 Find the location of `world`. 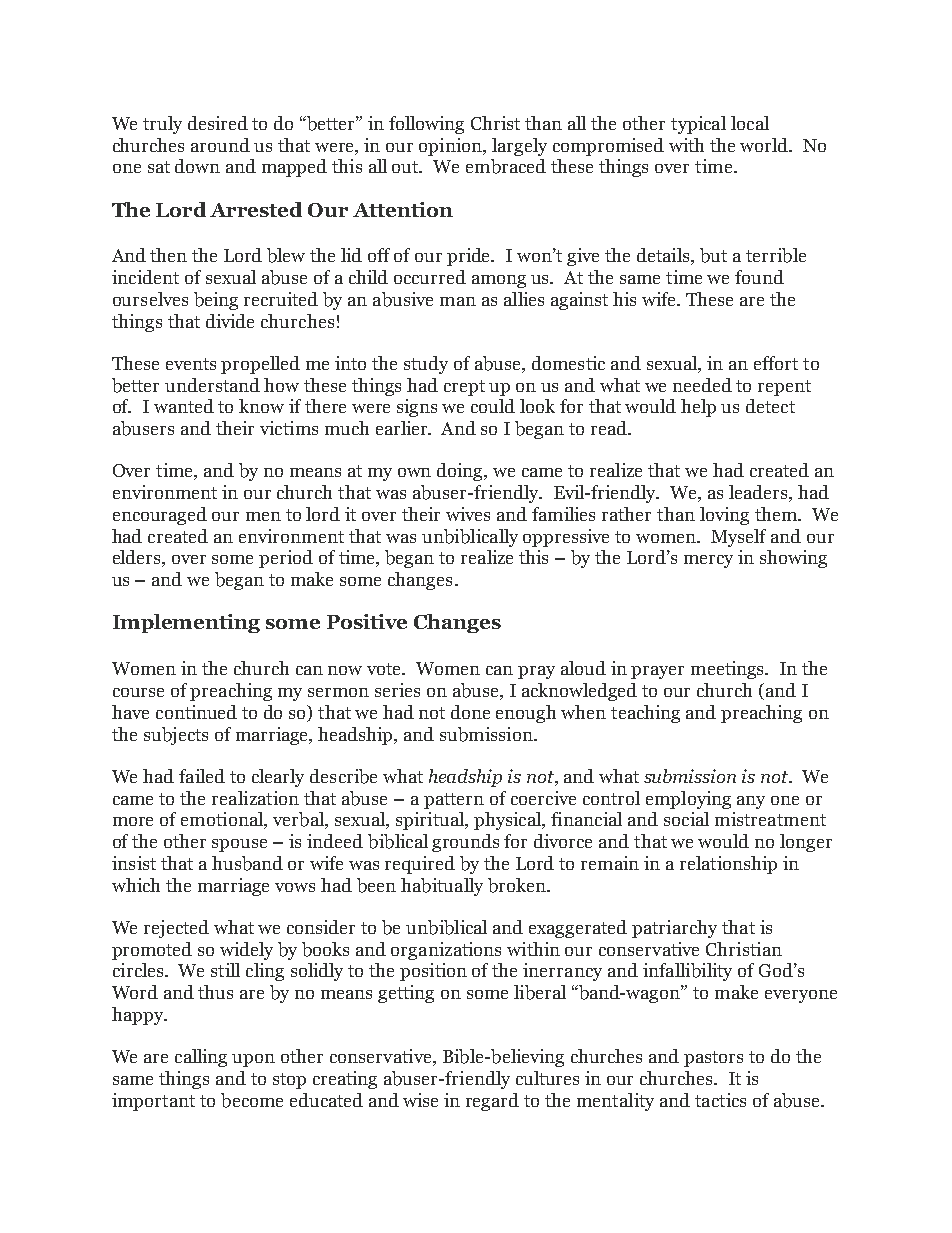

world is located at coordinates (765, 145).
